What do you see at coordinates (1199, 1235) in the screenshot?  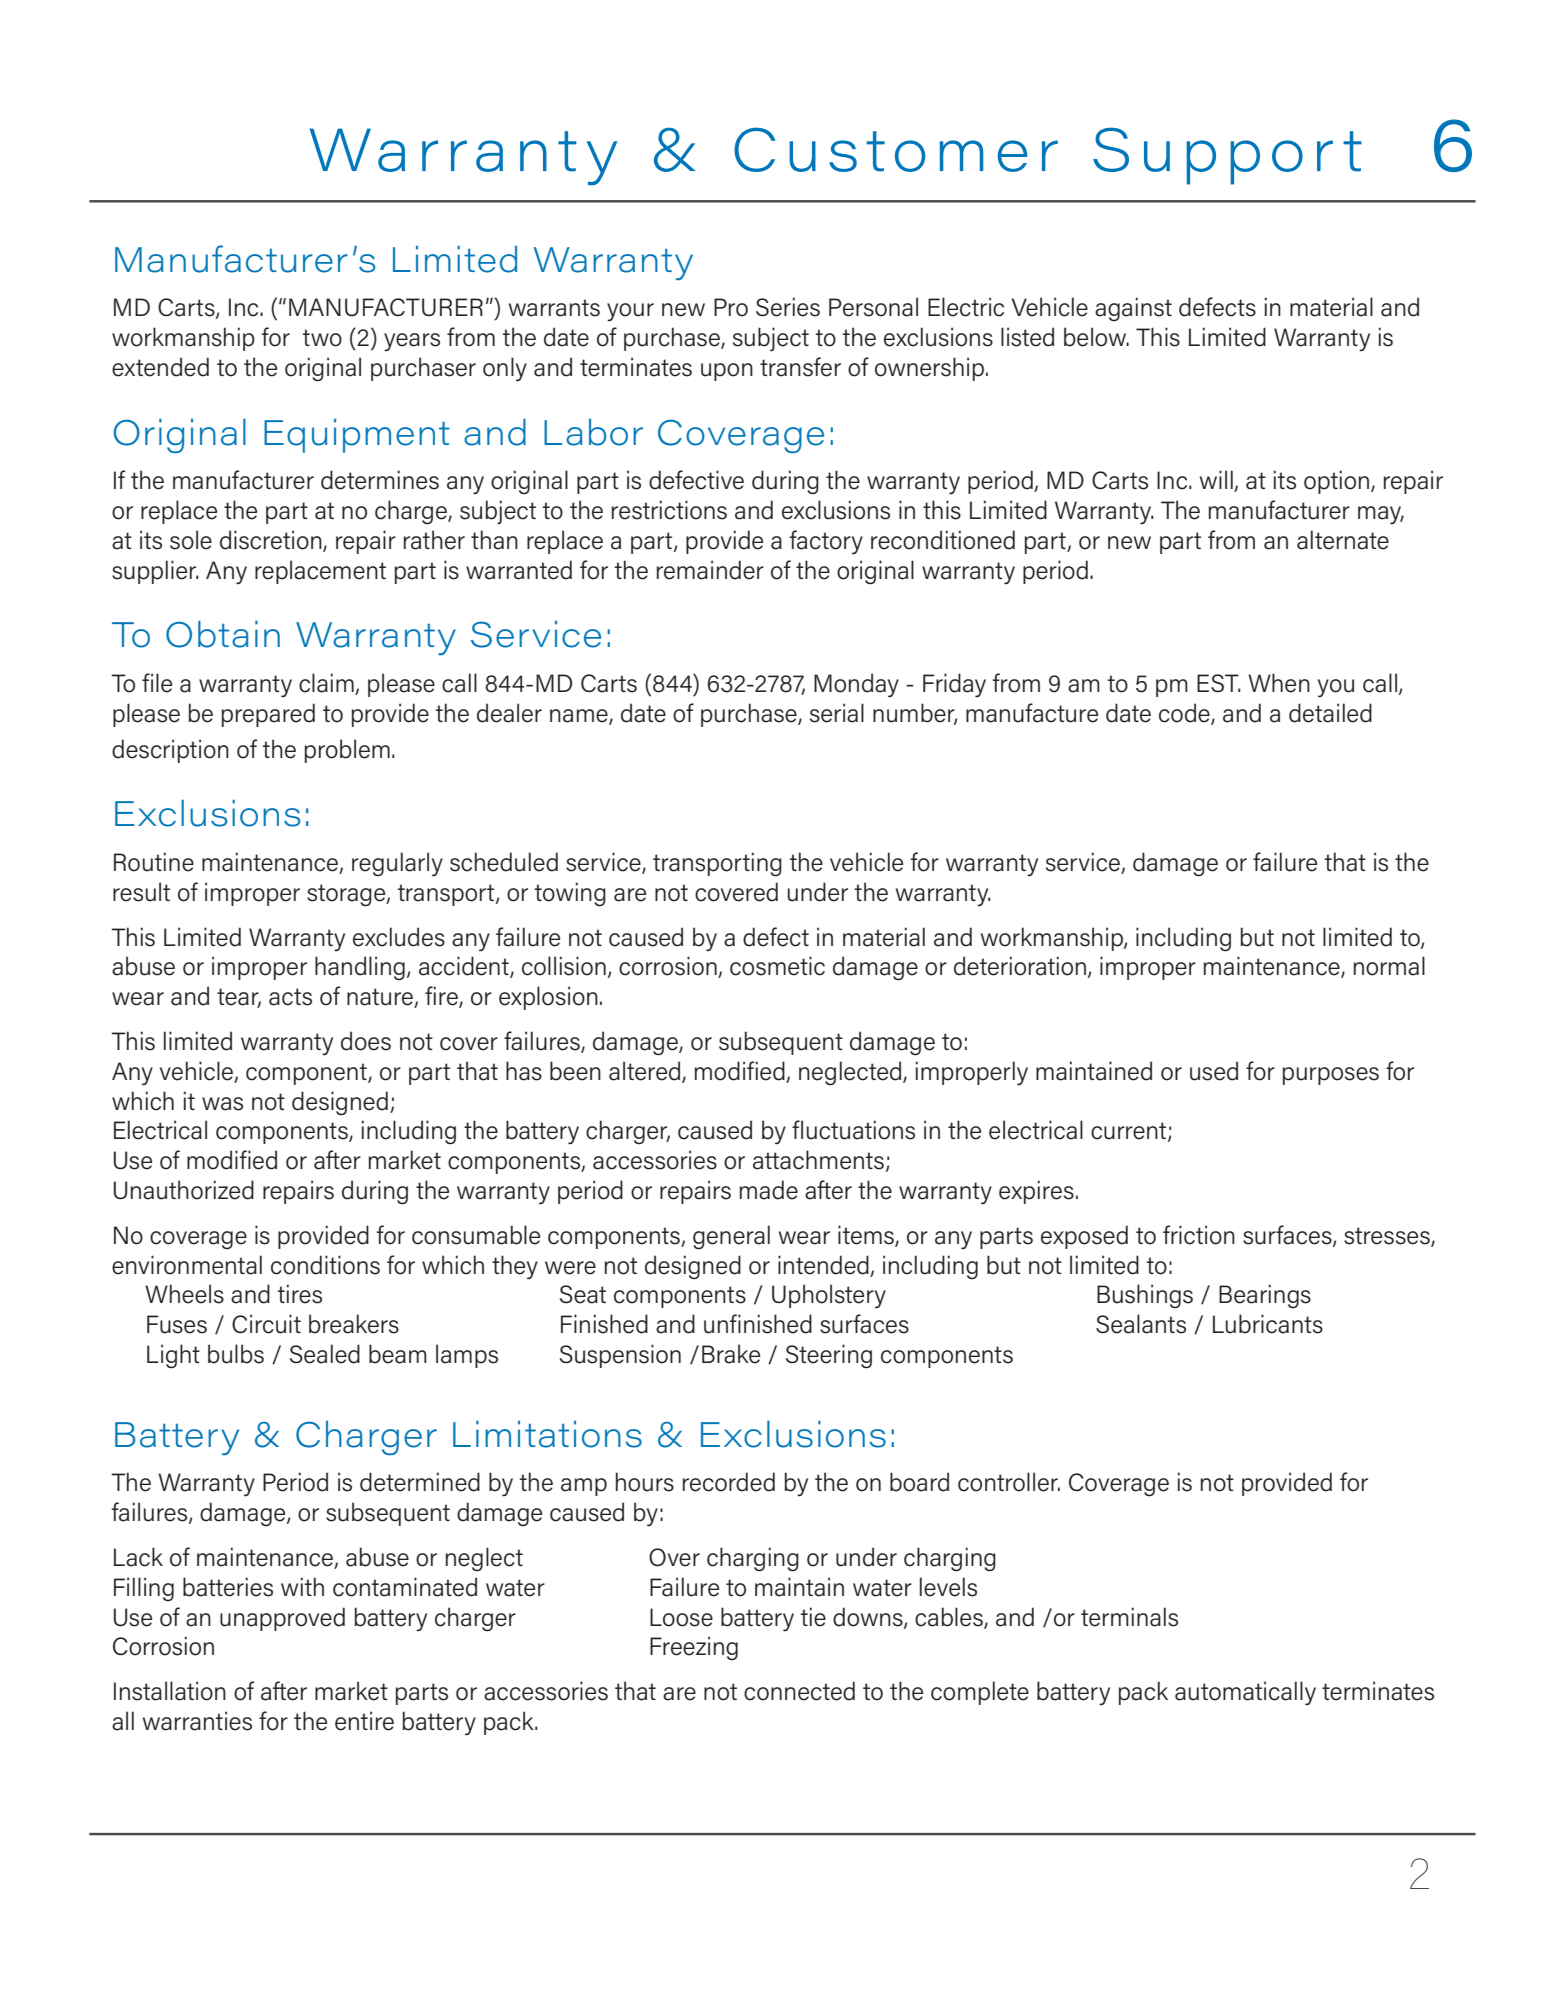 I see `friction` at bounding box center [1199, 1235].
